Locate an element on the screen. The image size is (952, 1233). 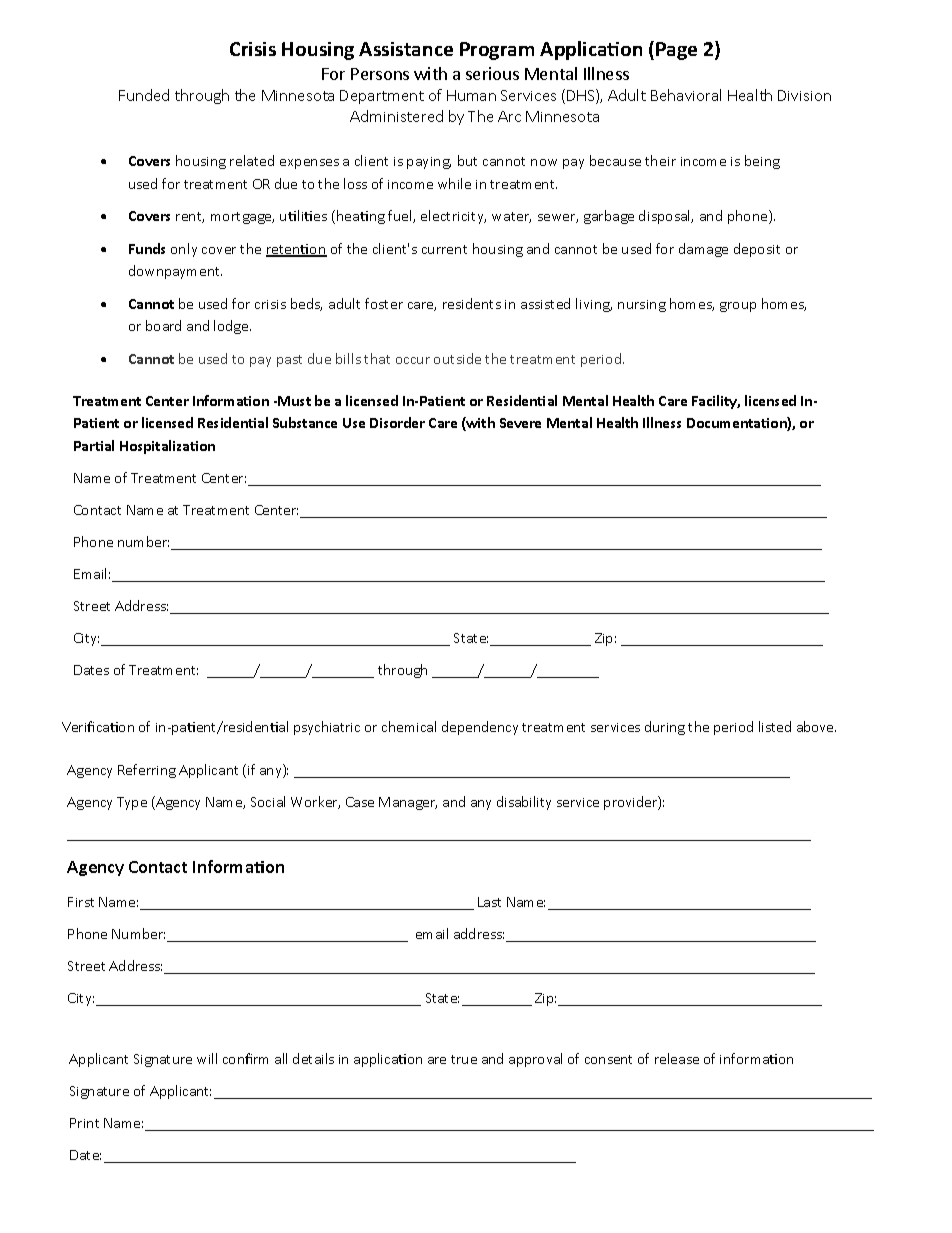
Behavioral is located at coordinates (686, 95).
